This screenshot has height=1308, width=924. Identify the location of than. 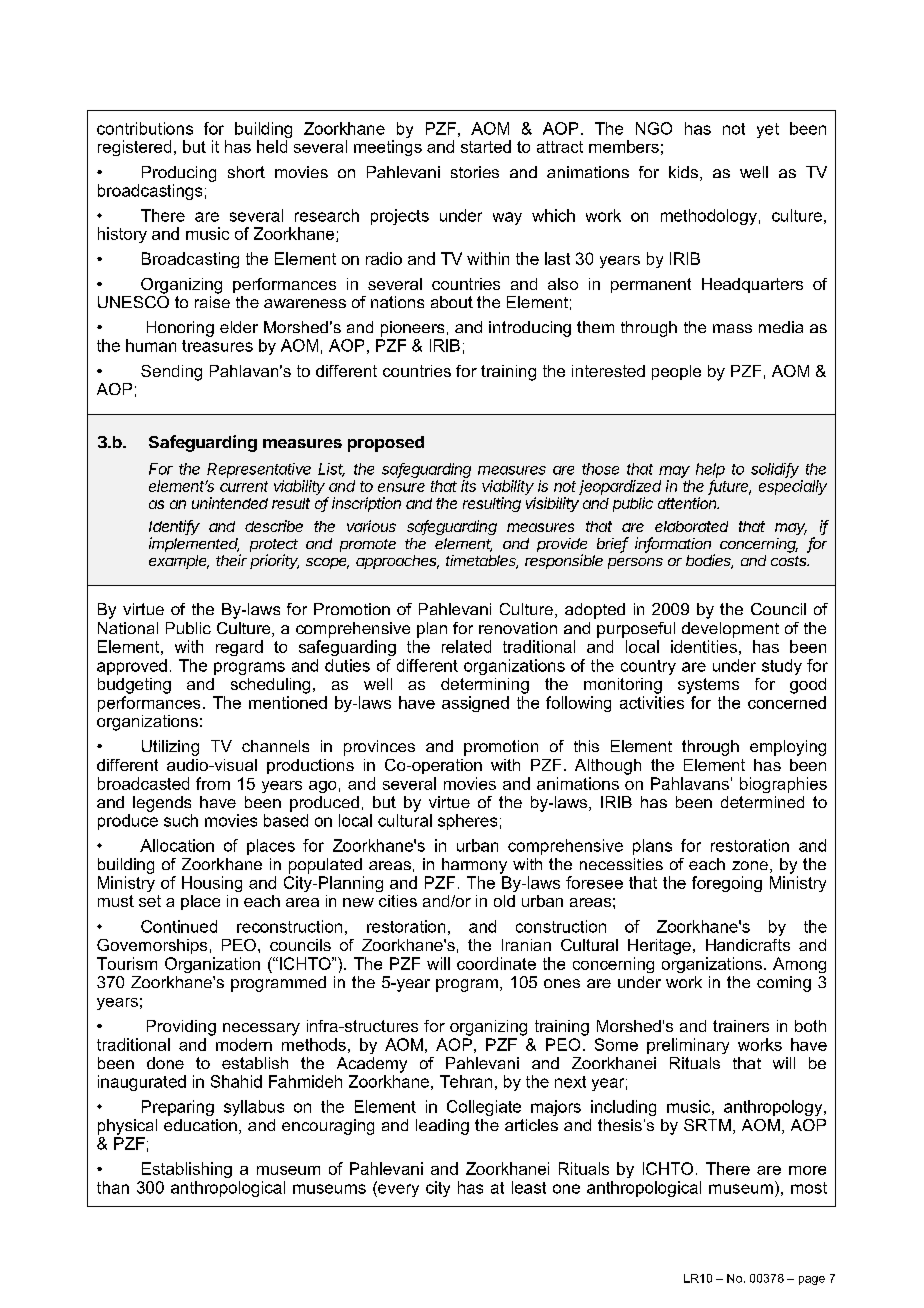
(113, 1187).
